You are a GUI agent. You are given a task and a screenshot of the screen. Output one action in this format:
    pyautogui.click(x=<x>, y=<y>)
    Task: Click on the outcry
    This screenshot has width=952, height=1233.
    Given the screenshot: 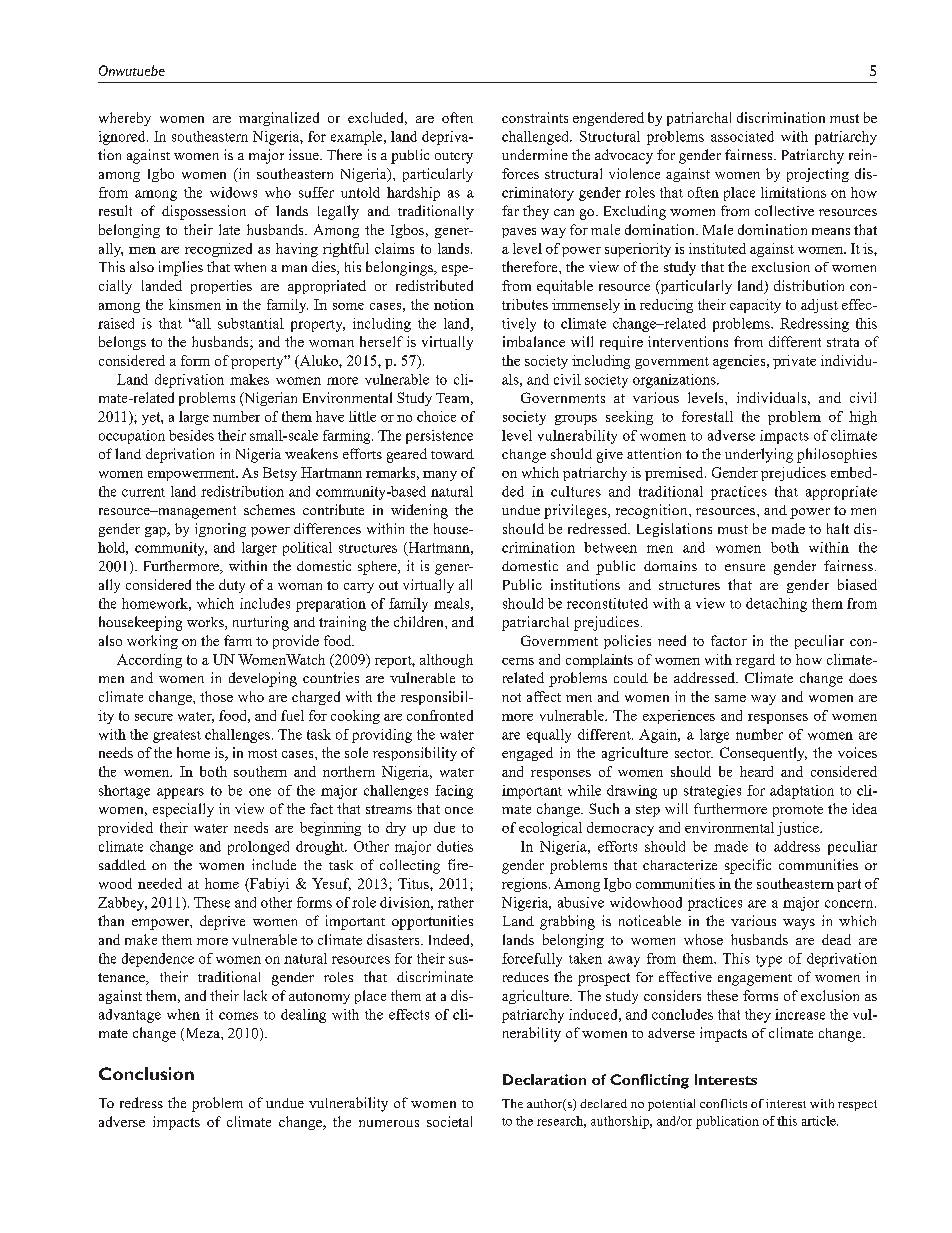 What is the action you would take?
    pyautogui.click(x=454, y=158)
